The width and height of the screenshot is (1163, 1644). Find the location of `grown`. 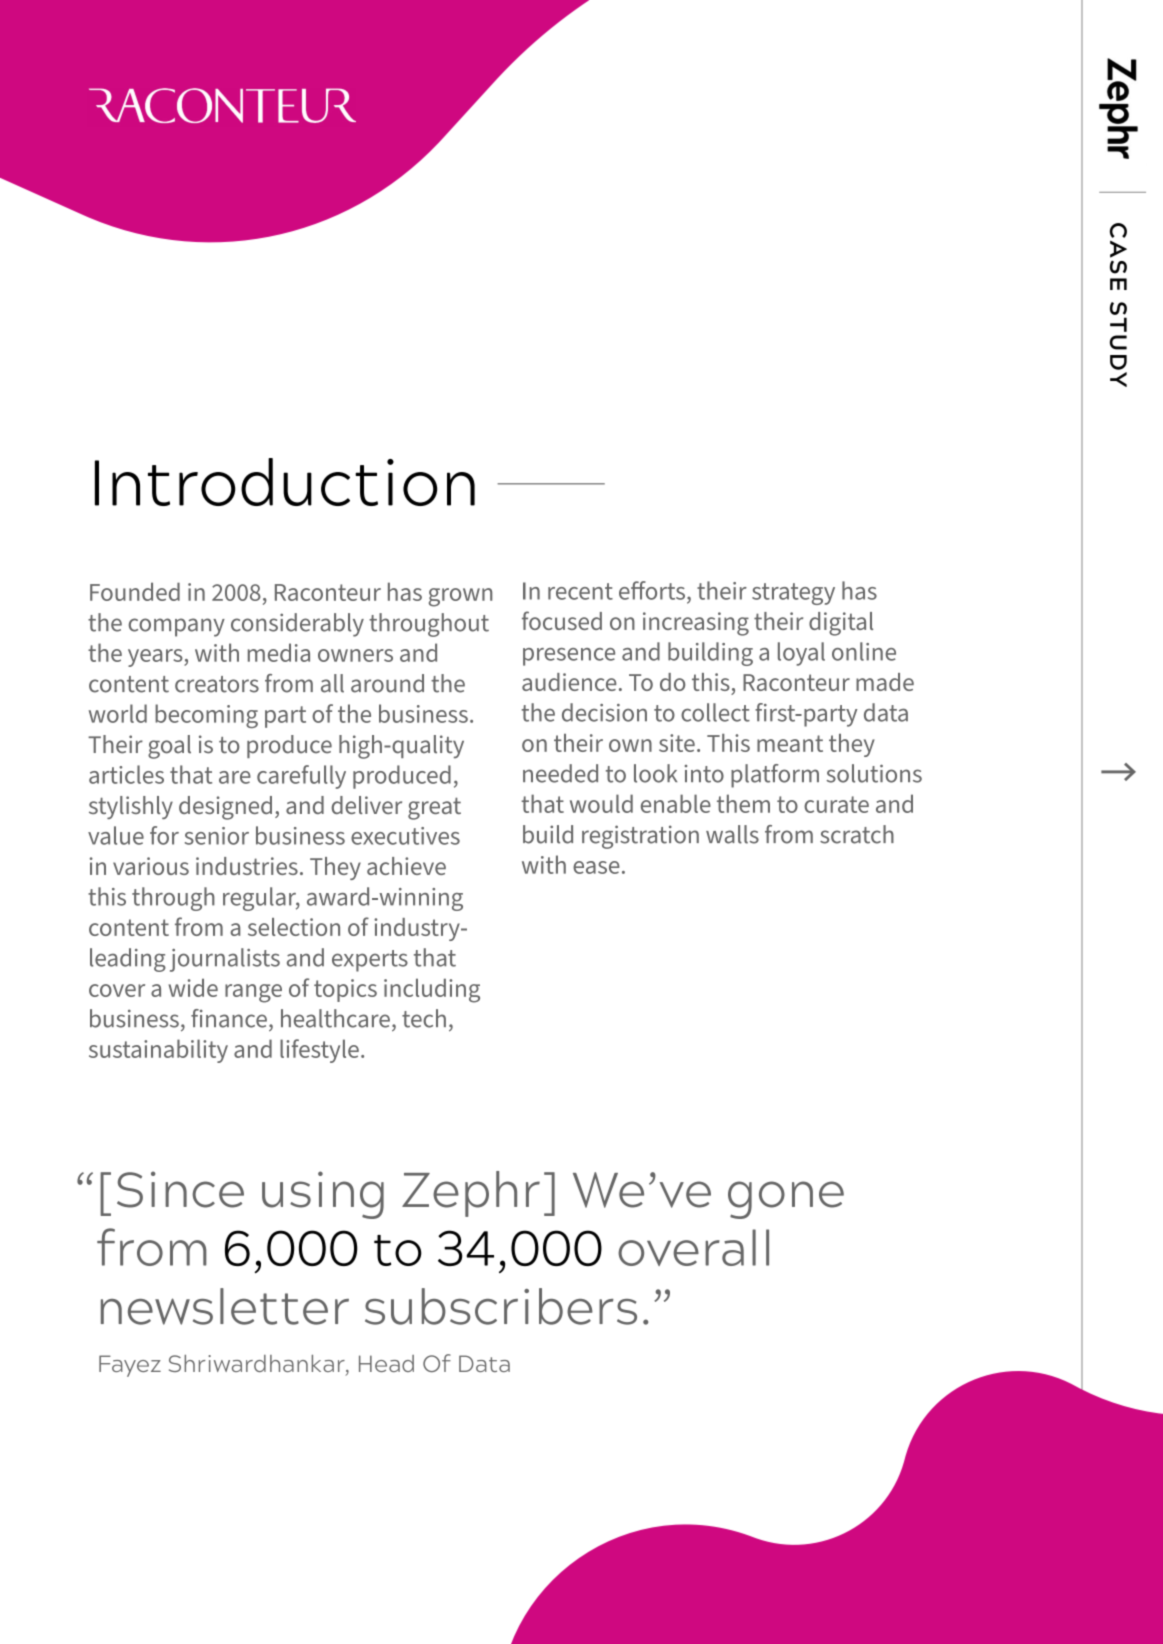

grown is located at coordinates (460, 597).
